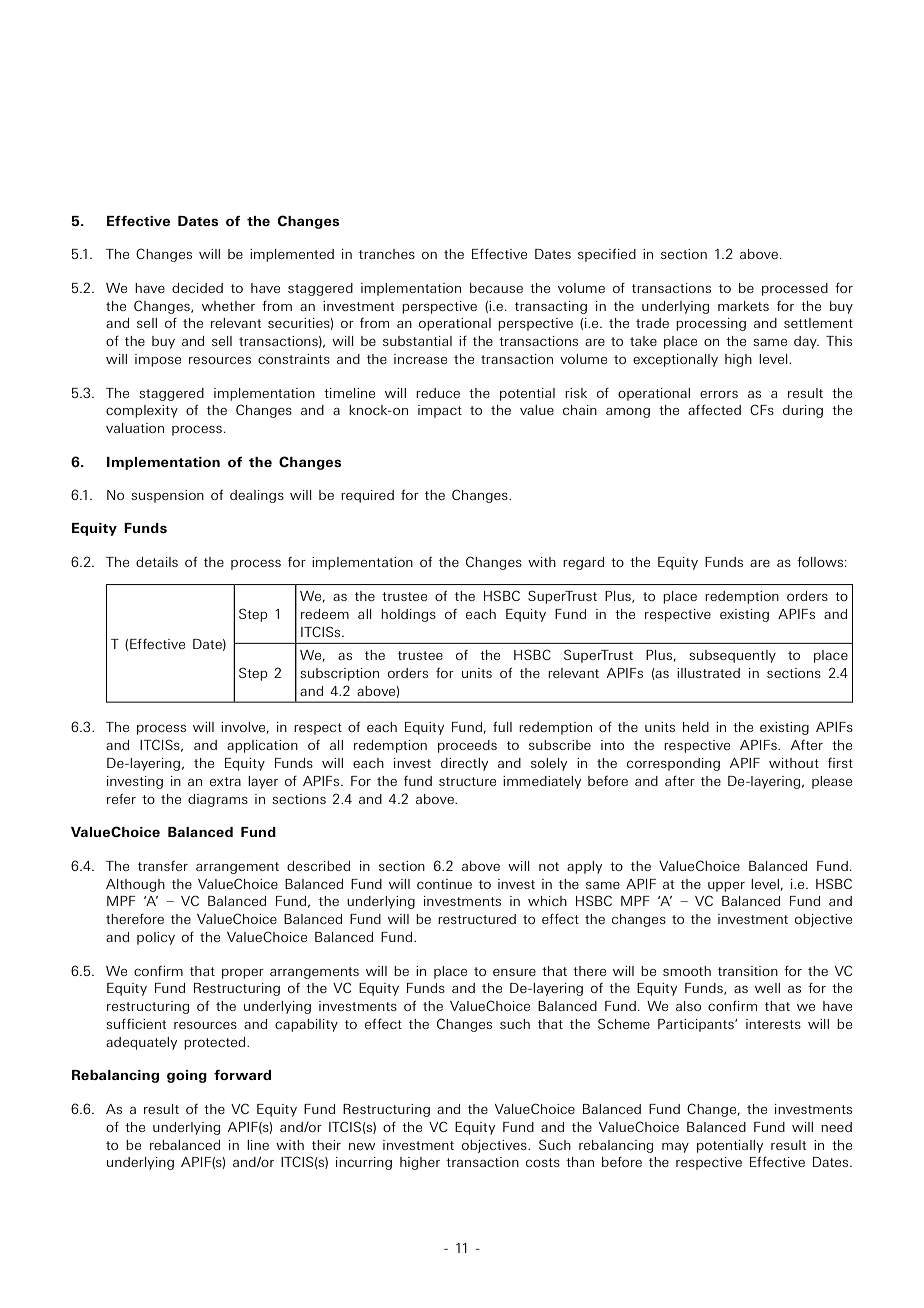  What do you see at coordinates (743, 306) in the screenshot?
I see `markets` at bounding box center [743, 306].
